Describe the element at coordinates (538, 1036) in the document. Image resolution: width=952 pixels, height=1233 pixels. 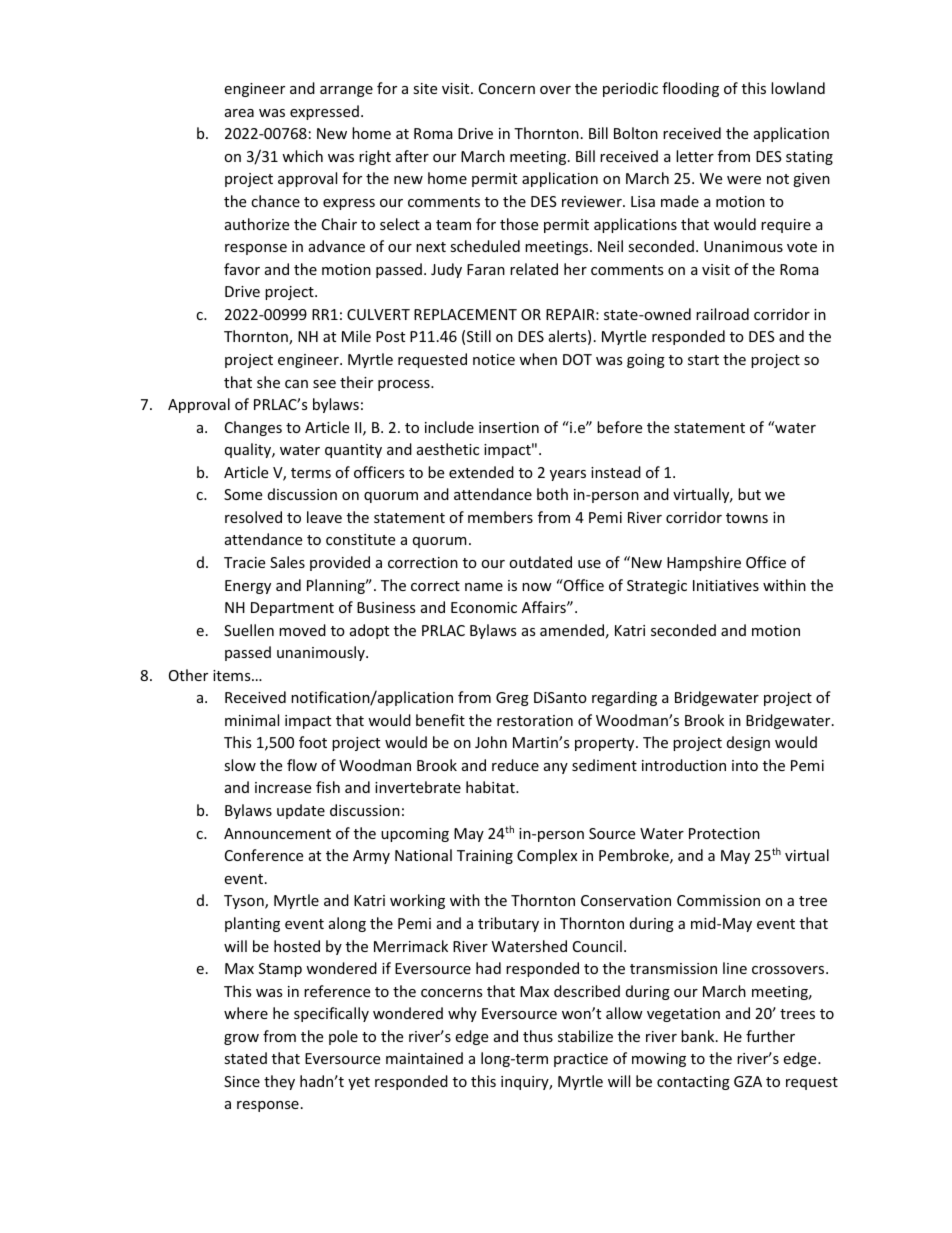
I see `thus` at that location.
